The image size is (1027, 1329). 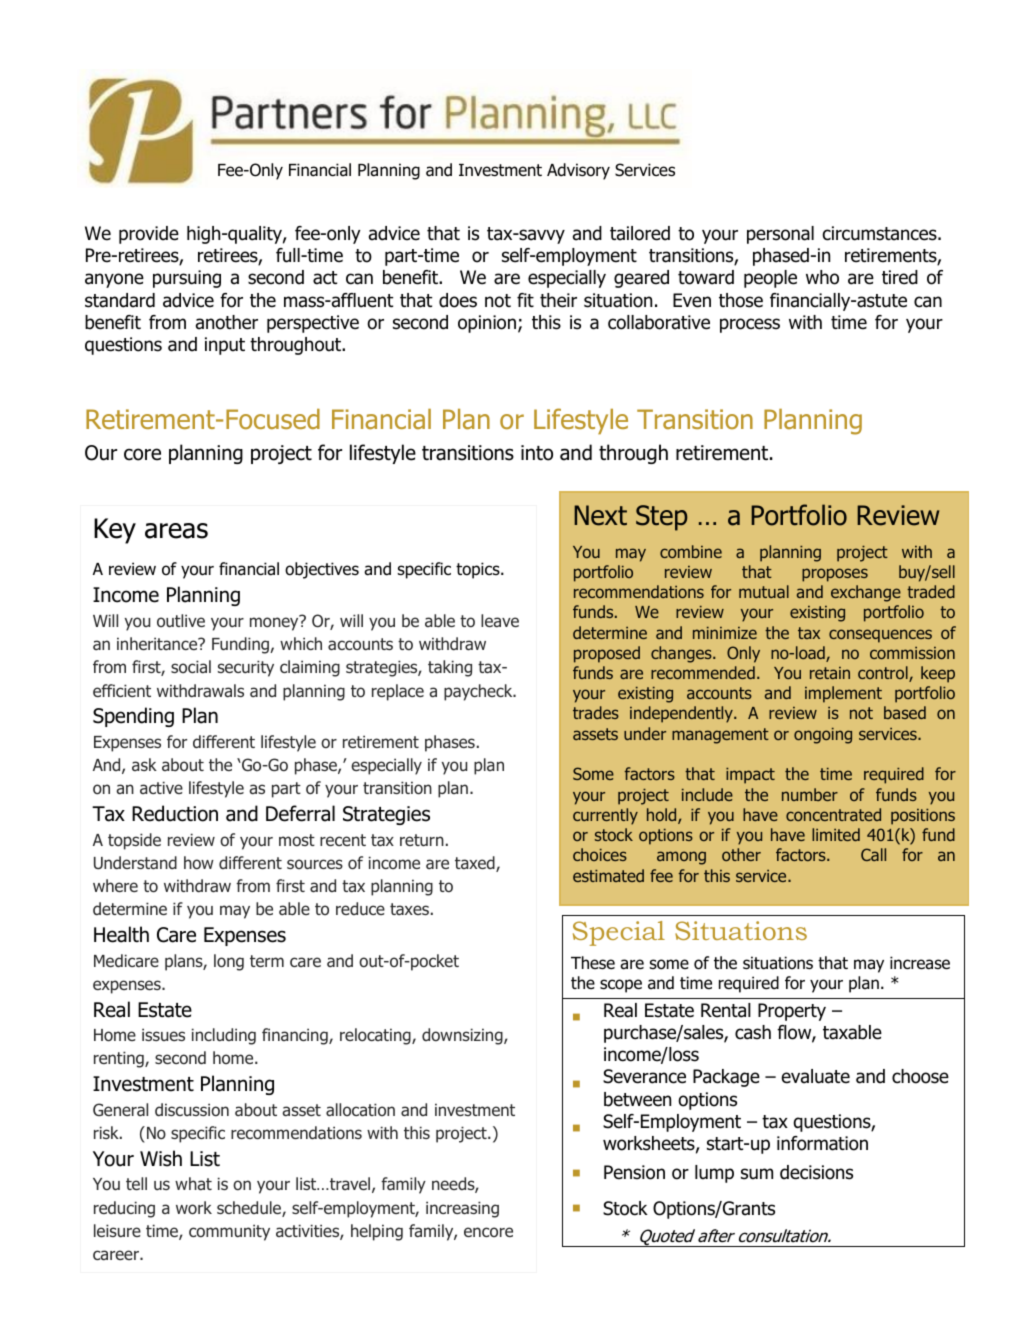 What do you see at coordinates (578, 171) in the document?
I see `Advisory` at bounding box center [578, 171].
